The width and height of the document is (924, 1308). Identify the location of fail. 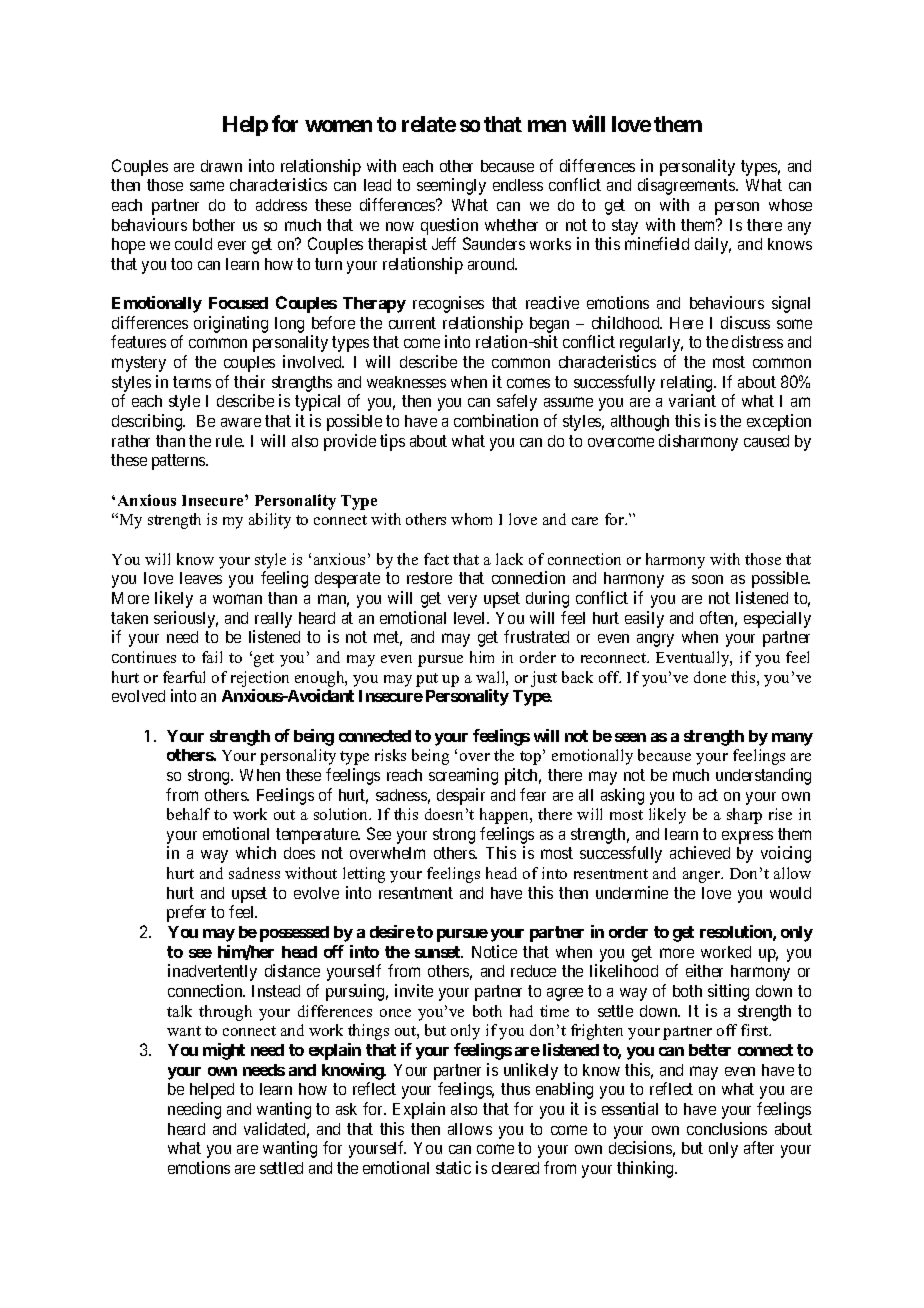
(212, 657).
